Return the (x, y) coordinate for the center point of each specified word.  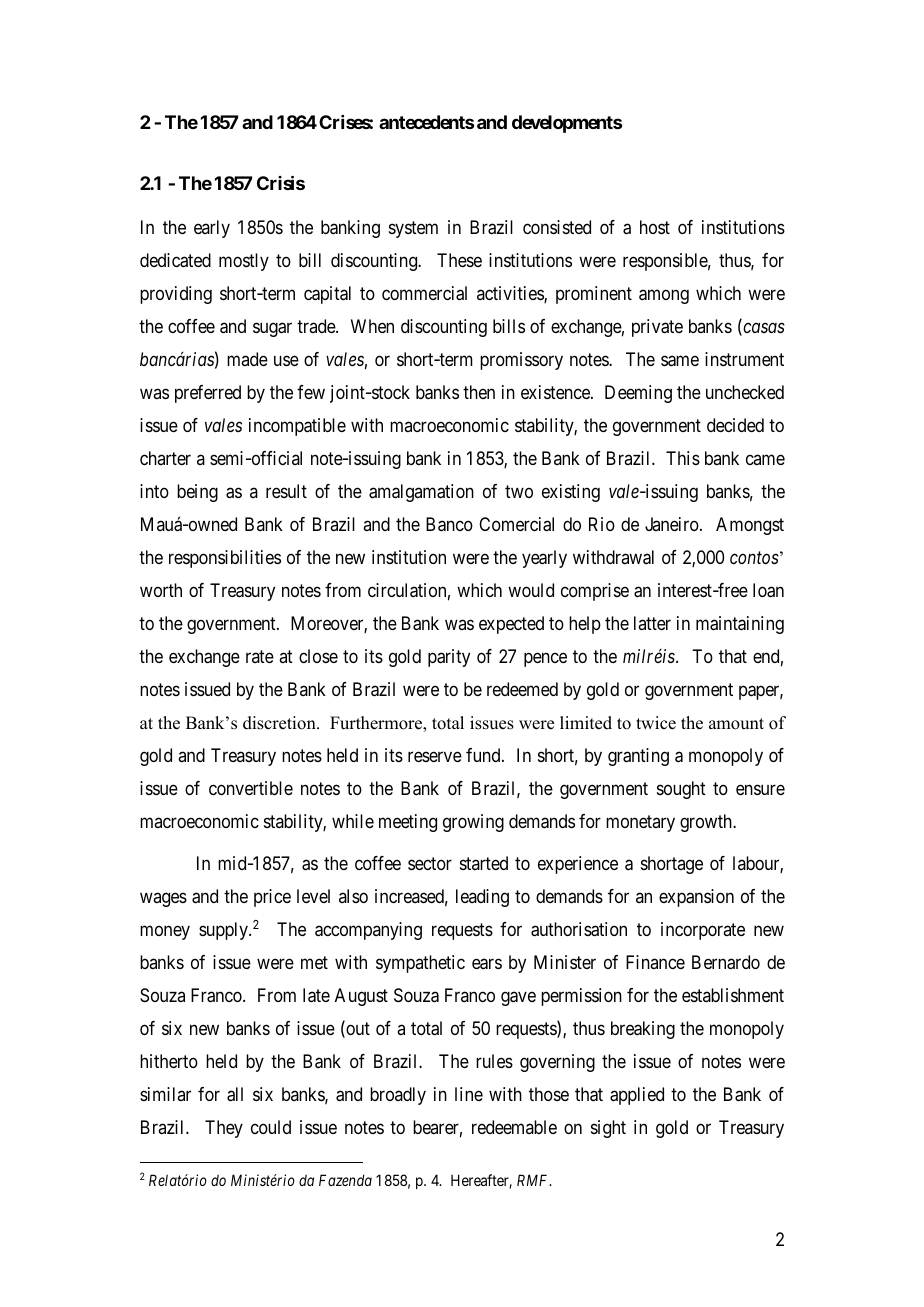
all (235, 1094)
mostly (244, 262)
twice (656, 723)
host (655, 227)
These (459, 260)
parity (449, 658)
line (469, 1094)
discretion (280, 723)
